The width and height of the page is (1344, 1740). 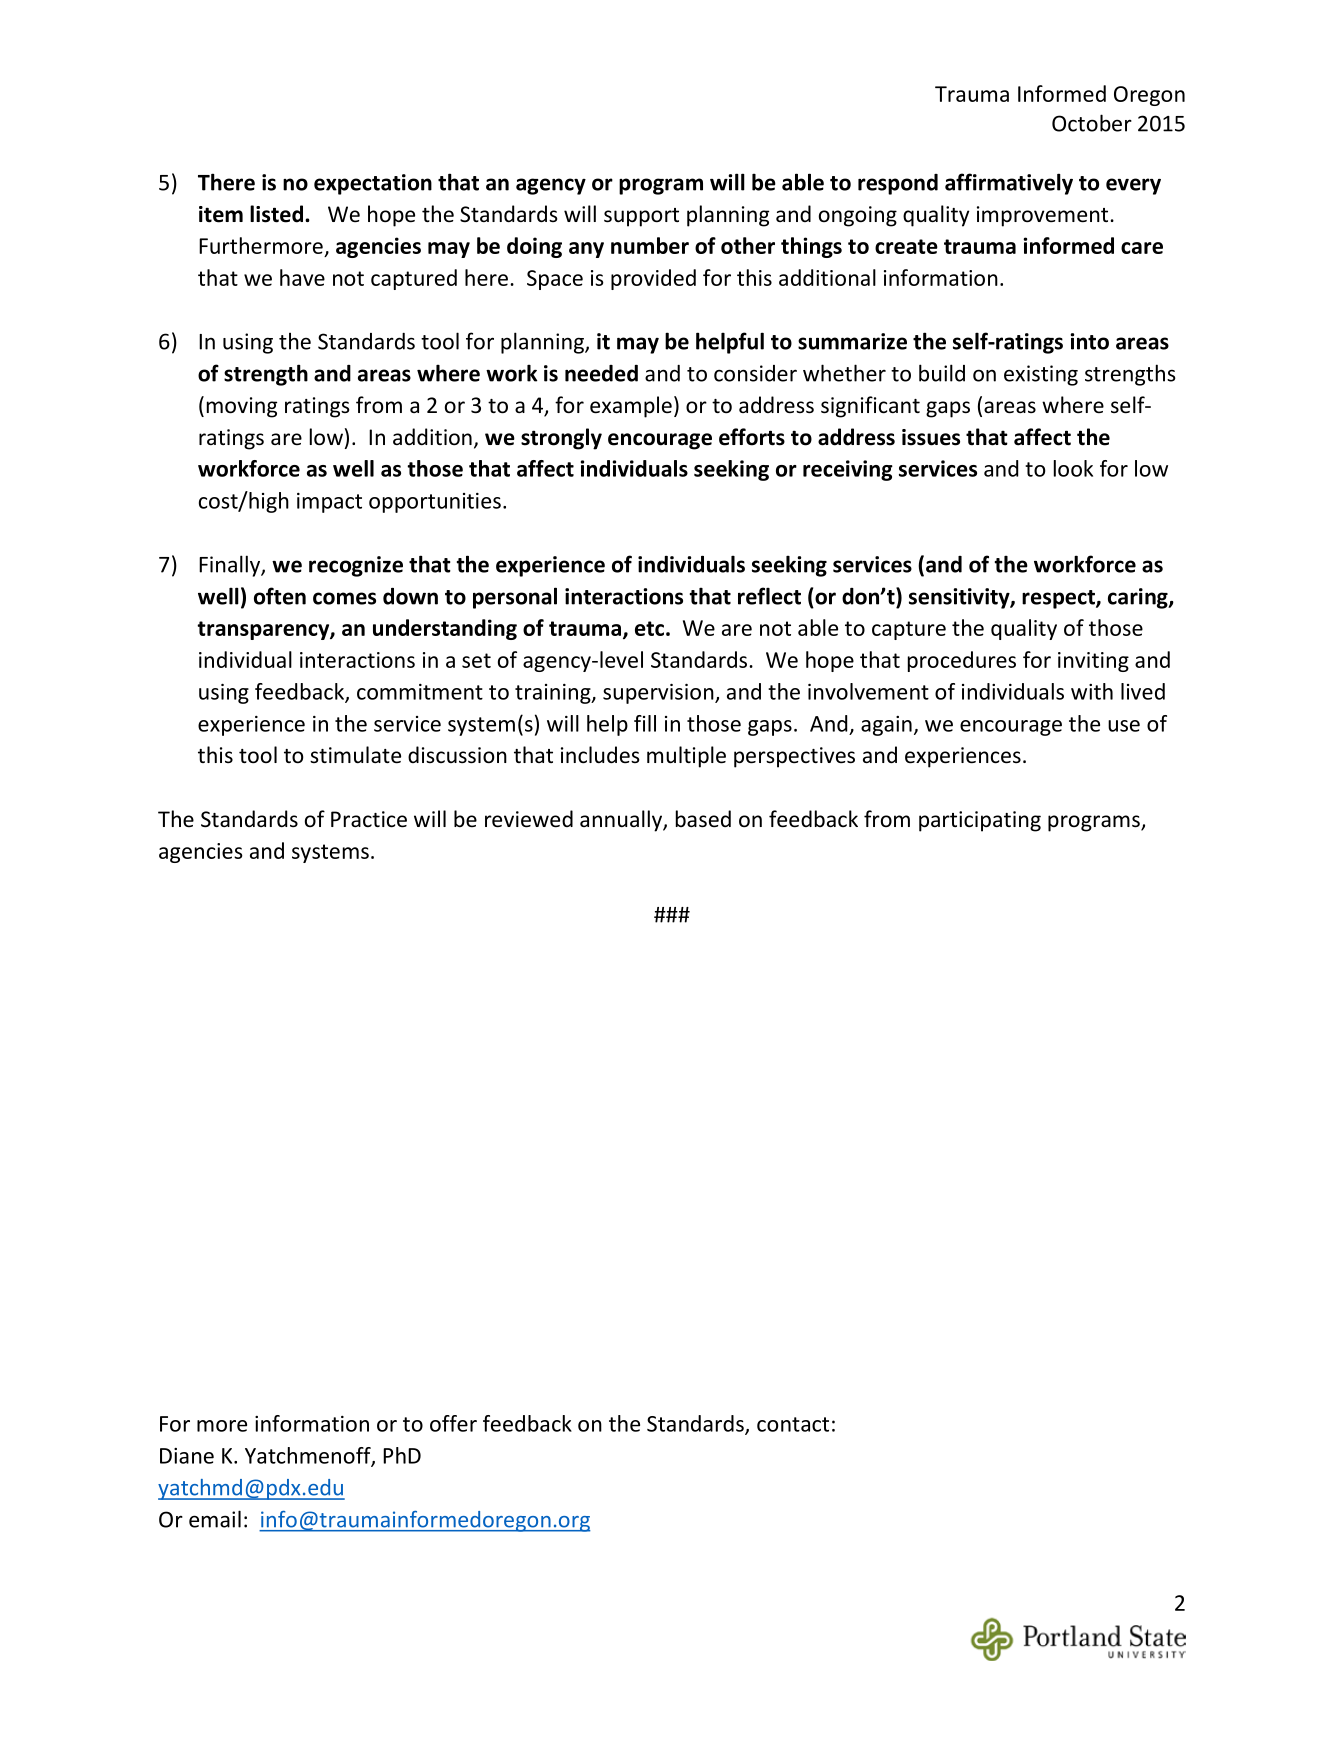 What do you see at coordinates (631, 407) in the page?
I see `example` at bounding box center [631, 407].
